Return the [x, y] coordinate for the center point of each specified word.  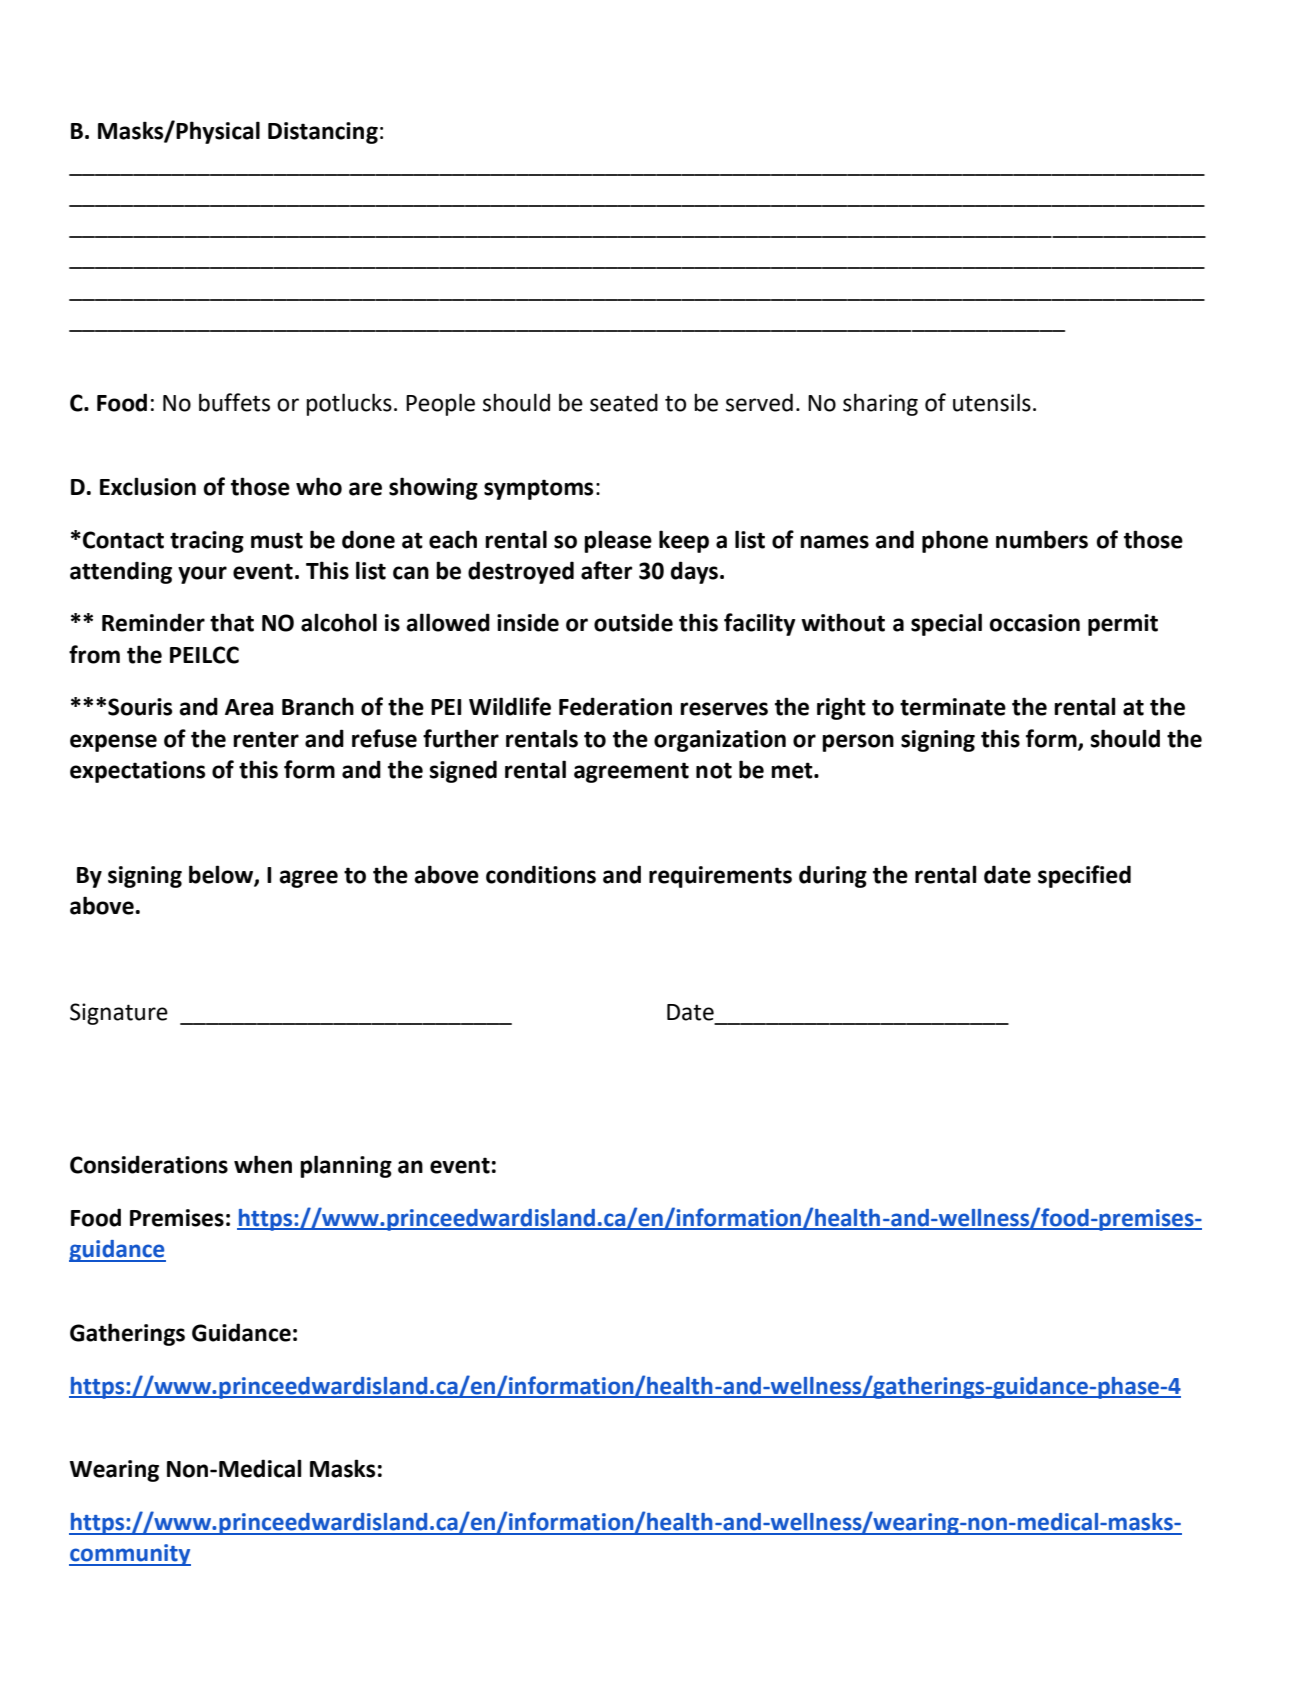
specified [1084, 876]
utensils [992, 402]
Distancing [323, 133]
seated [624, 402]
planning [346, 1166]
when [263, 1164]
